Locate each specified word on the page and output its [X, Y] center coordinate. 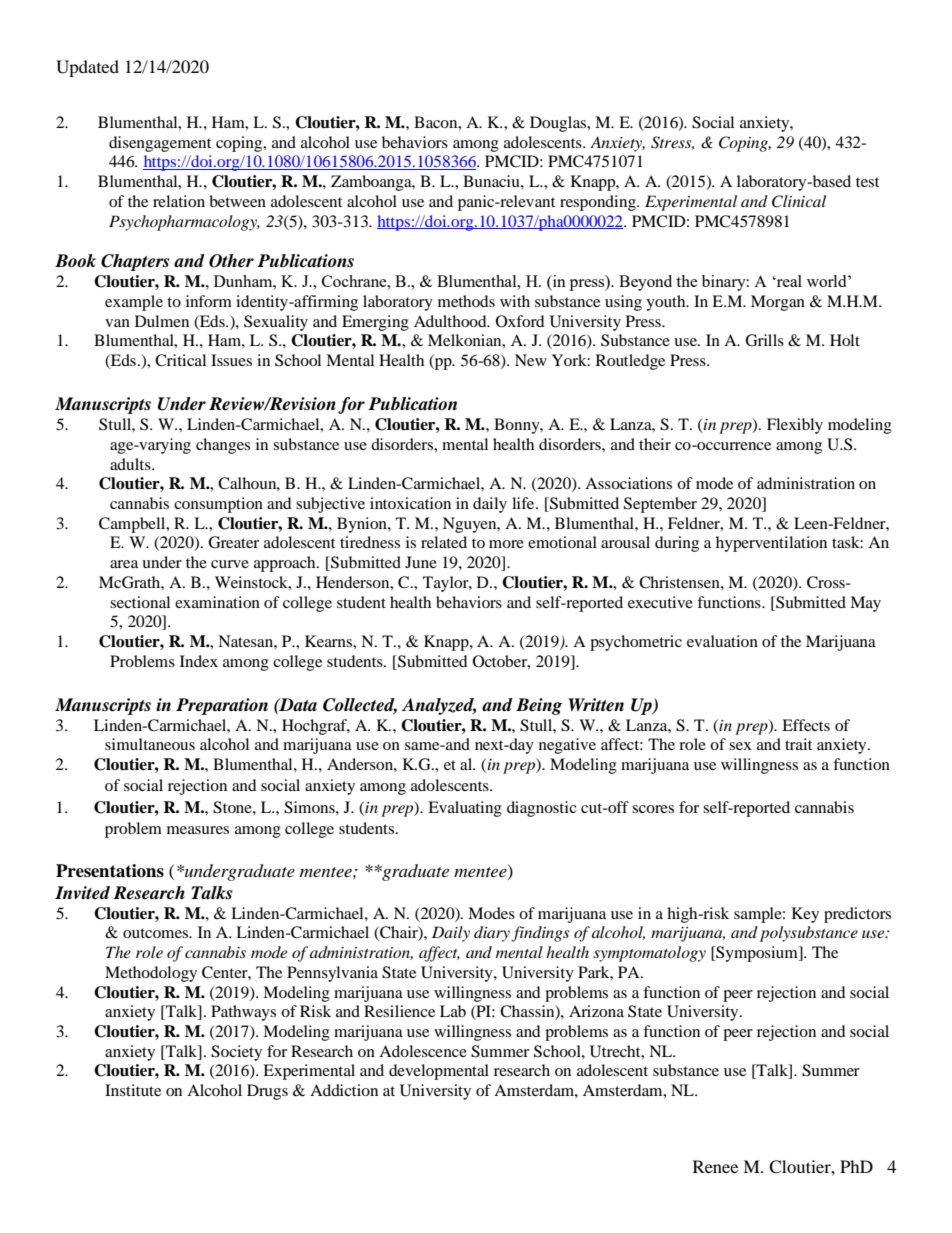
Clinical [799, 201]
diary [492, 934]
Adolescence [423, 1051]
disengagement [160, 144]
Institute [133, 1090]
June [421, 562]
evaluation [722, 641]
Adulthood [451, 321]
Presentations [110, 871]
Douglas [559, 124]
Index [199, 661]
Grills [764, 340]
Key [805, 915]
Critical [180, 360]
